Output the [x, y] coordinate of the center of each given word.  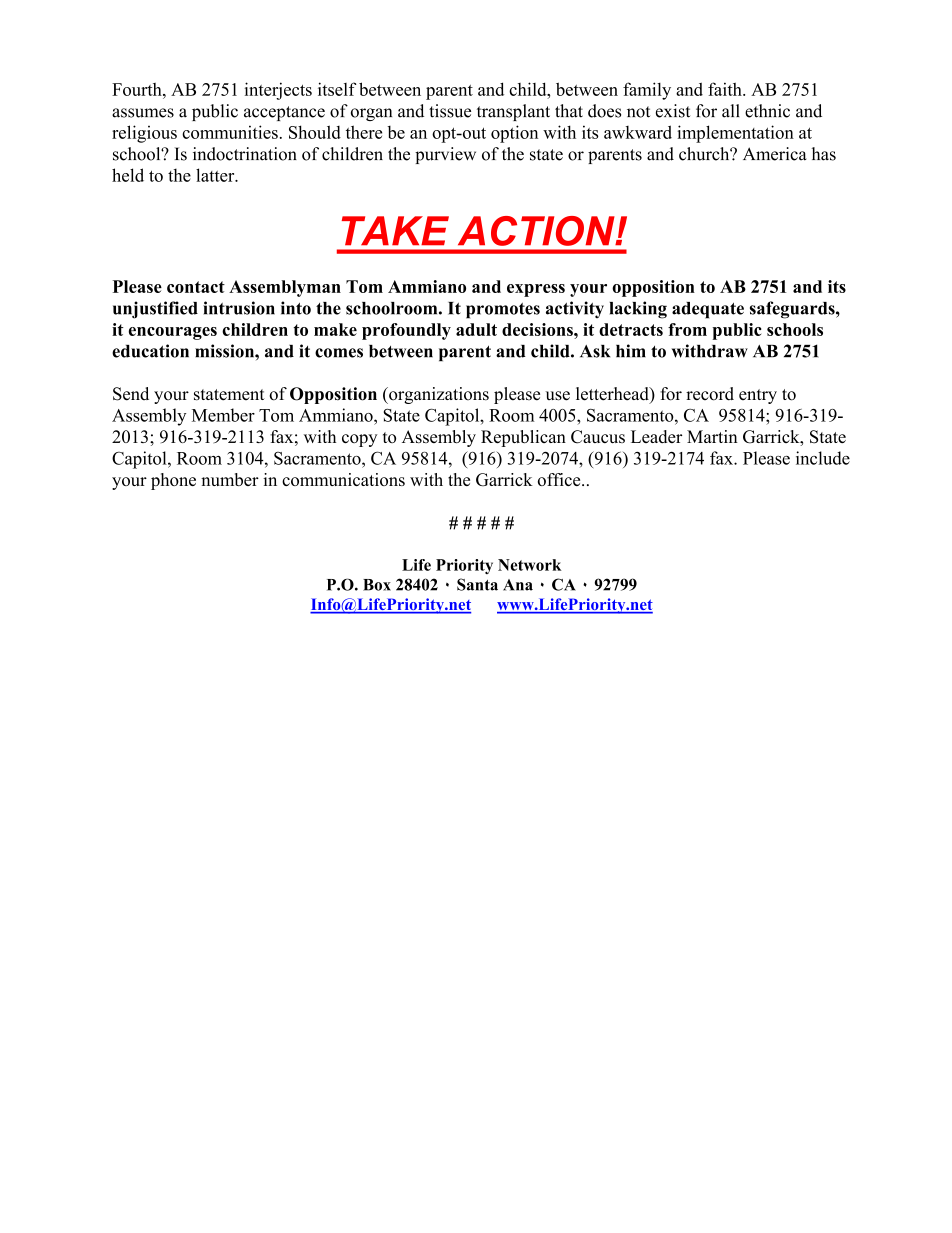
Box [377, 585]
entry [758, 396]
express [536, 290]
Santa [477, 584]
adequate [708, 310]
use [558, 396]
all [731, 111]
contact [196, 287]
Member [223, 415]
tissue [450, 111]
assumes [143, 113]
